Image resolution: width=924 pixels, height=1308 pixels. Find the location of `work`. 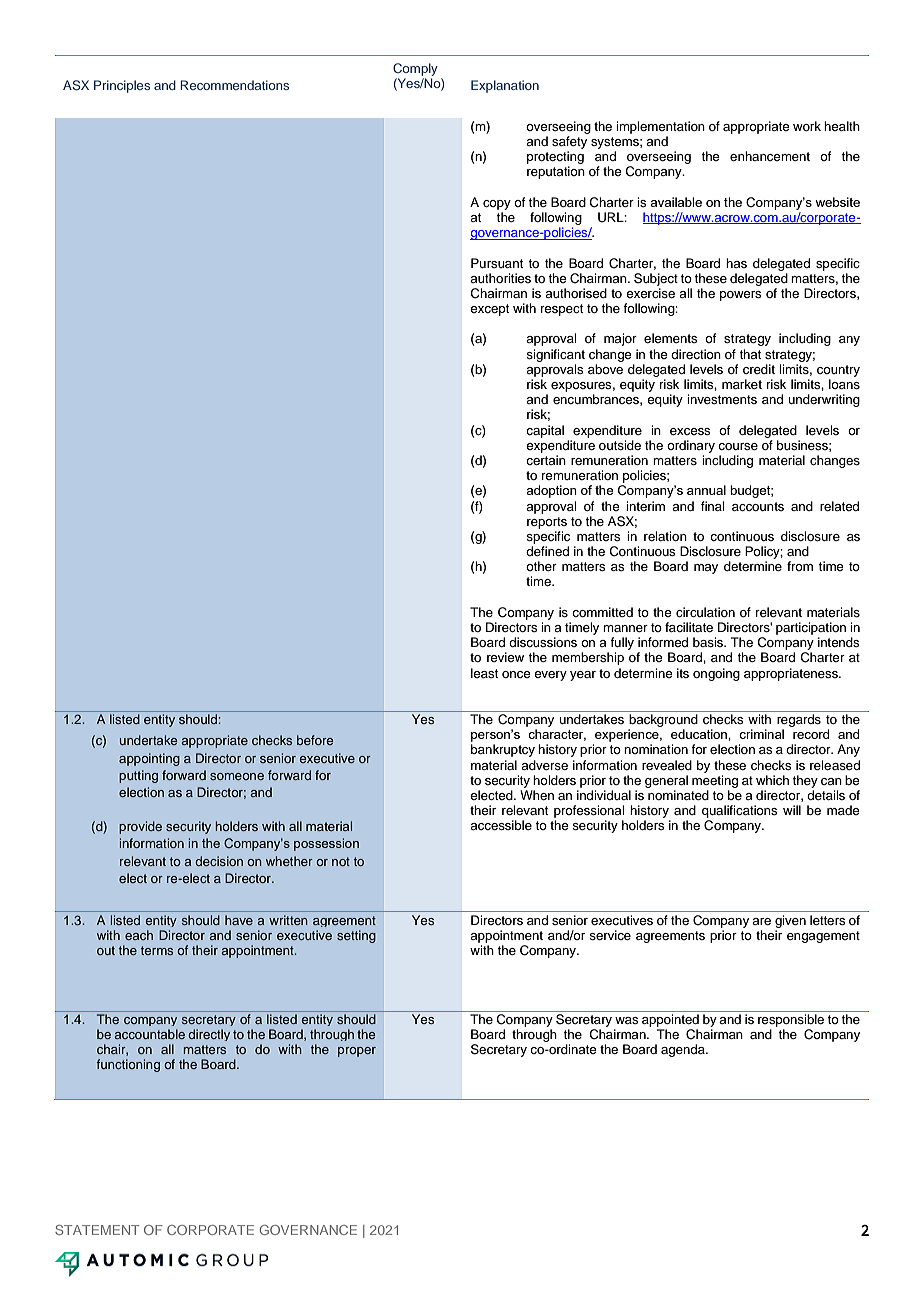

work is located at coordinates (807, 126).
